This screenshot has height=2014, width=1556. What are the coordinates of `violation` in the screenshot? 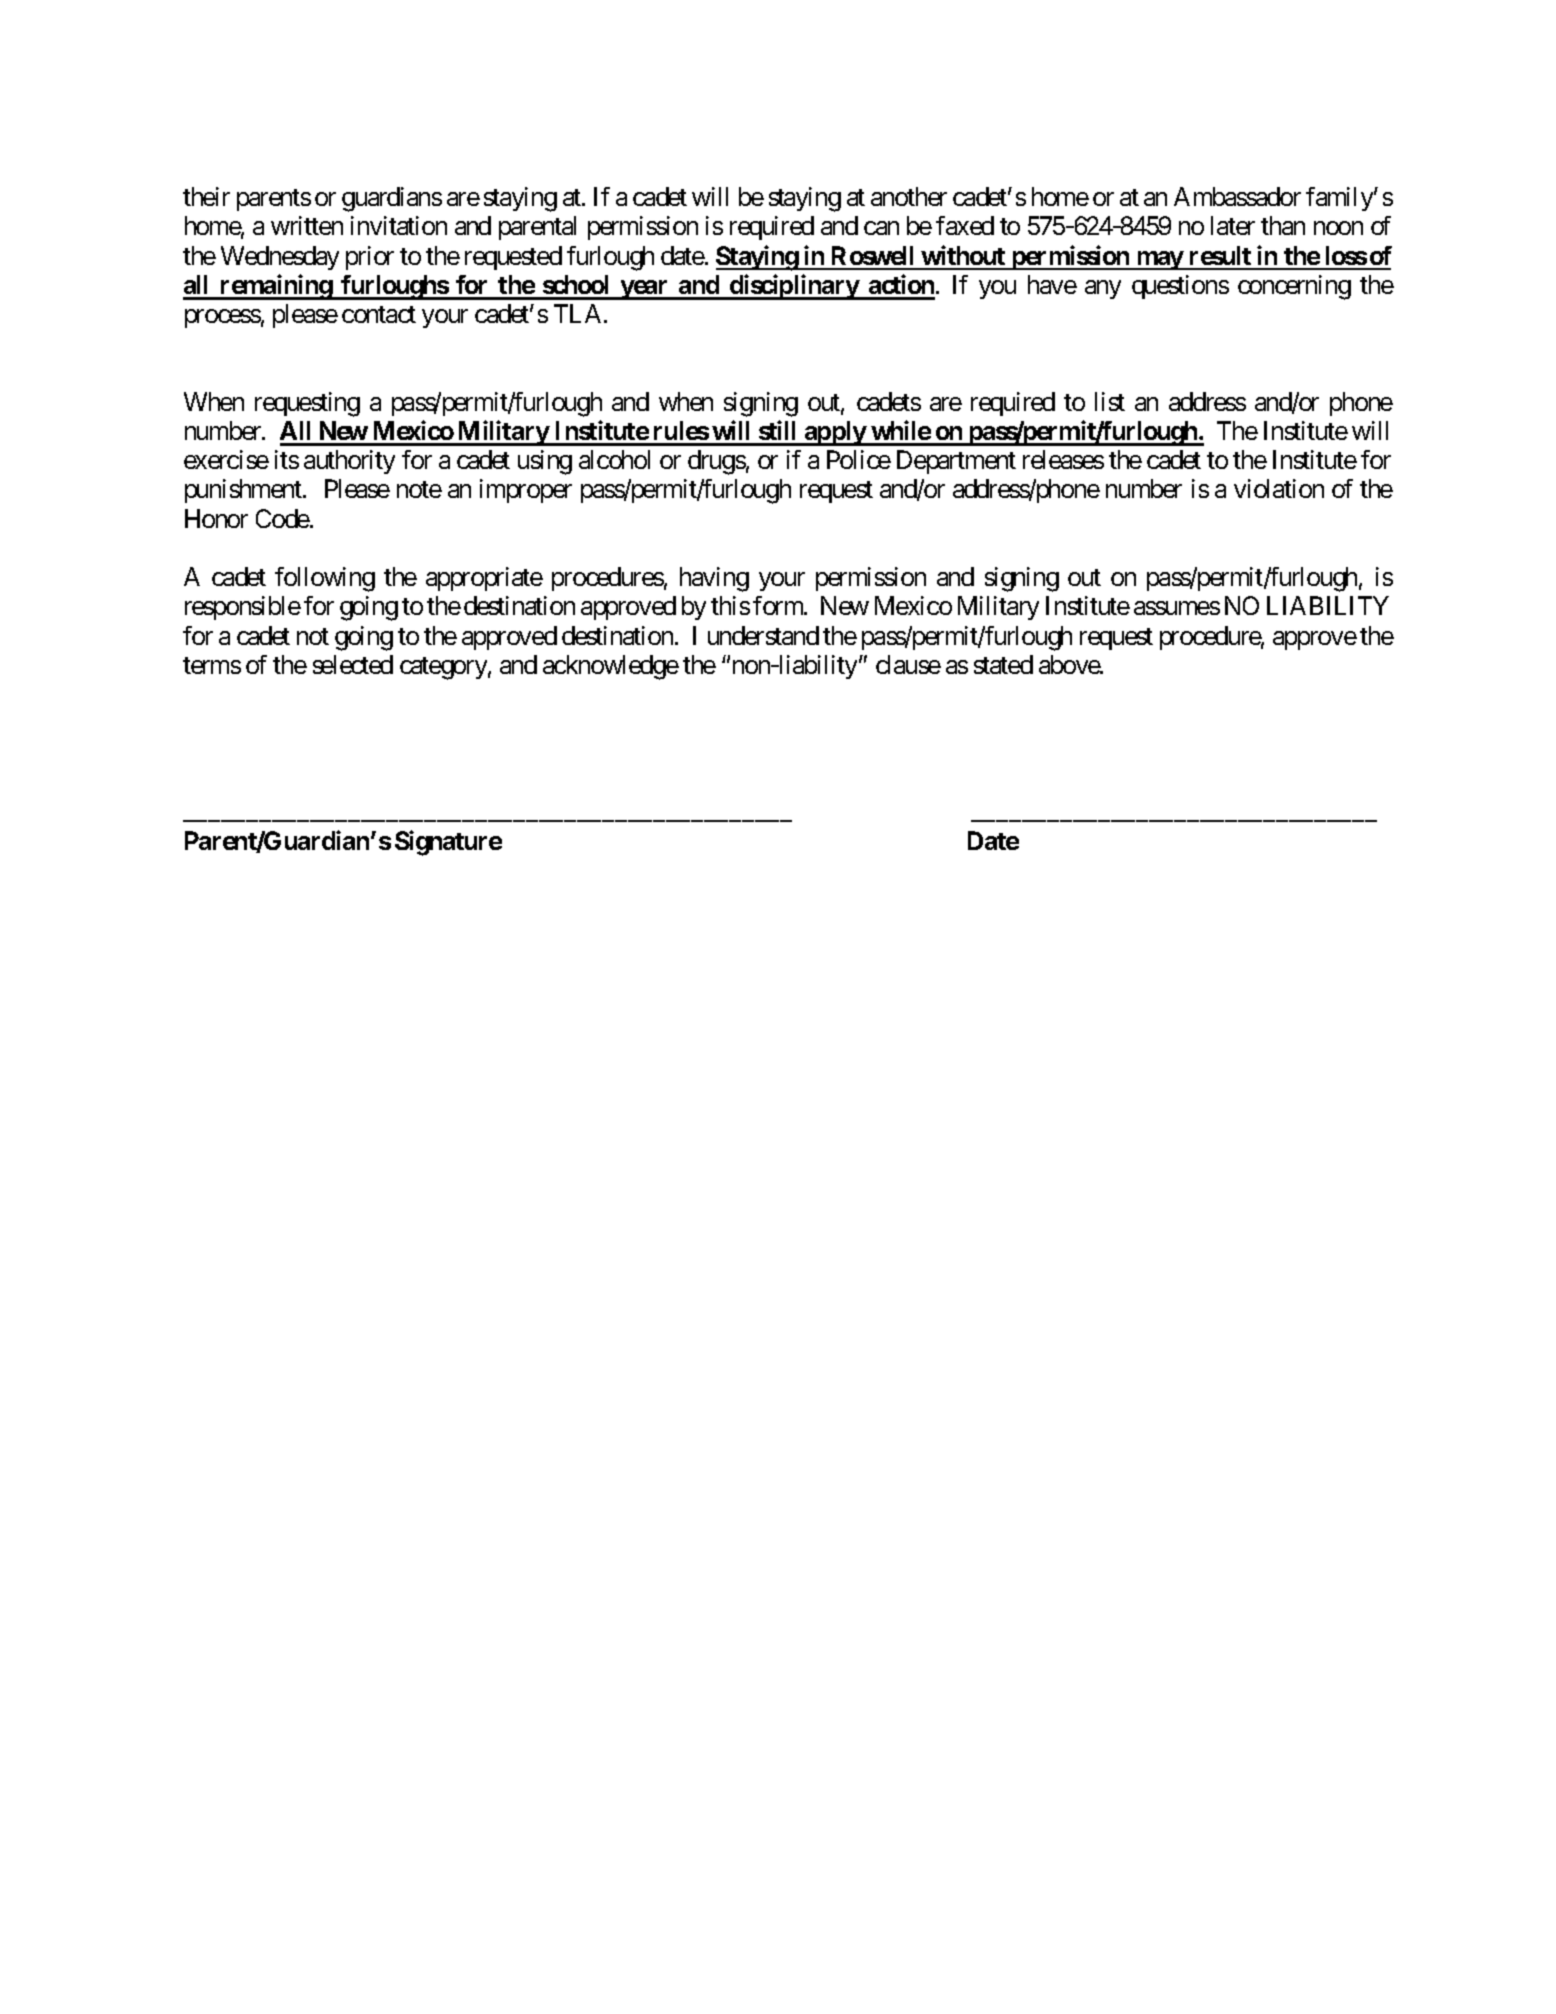 It's located at (1279, 488).
